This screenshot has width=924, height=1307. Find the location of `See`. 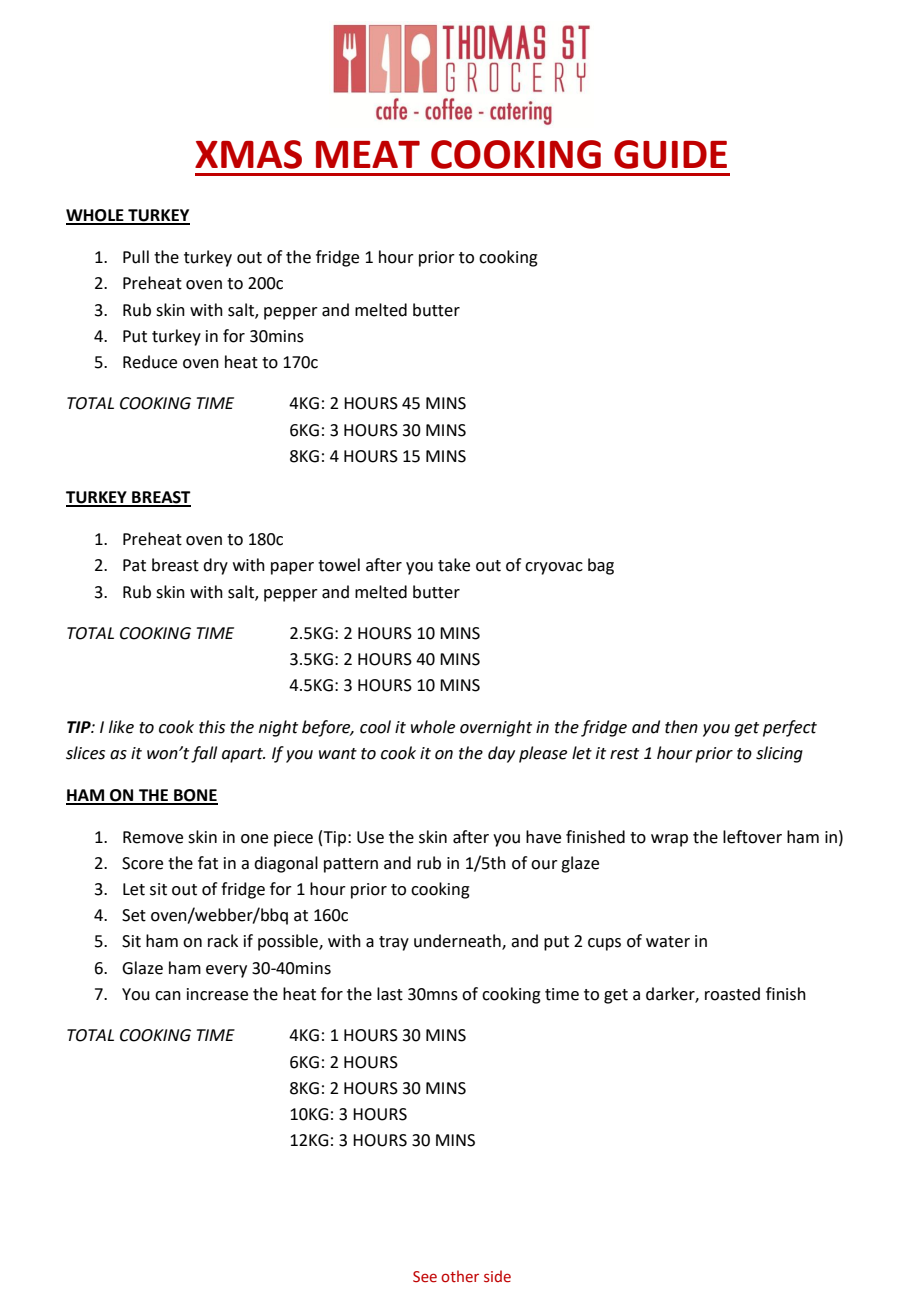

See is located at coordinates (425, 1277).
